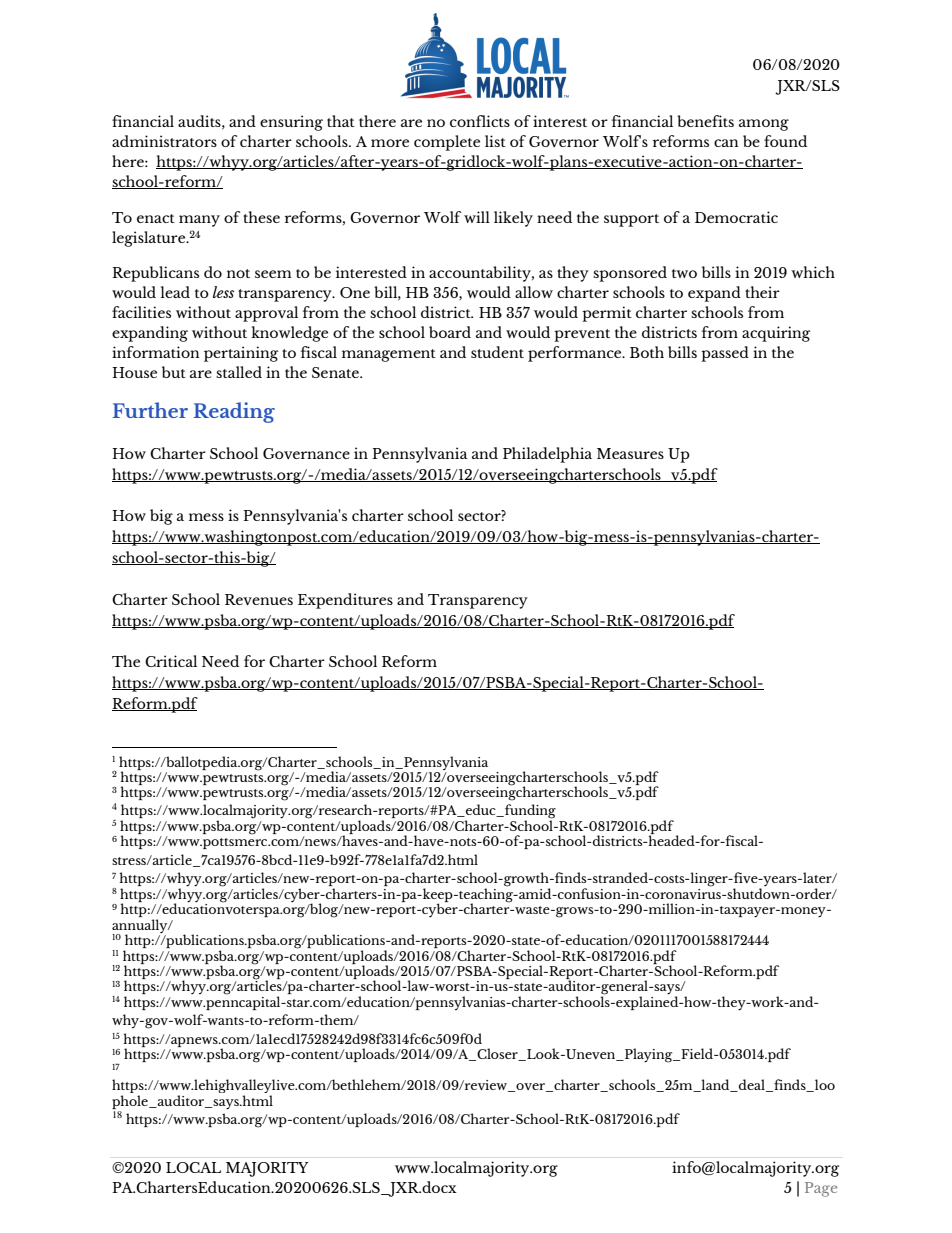 The width and height of the screenshot is (952, 1233). Describe the element at coordinates (234, 412) in the screenshot. I see `Reading` at that location.
